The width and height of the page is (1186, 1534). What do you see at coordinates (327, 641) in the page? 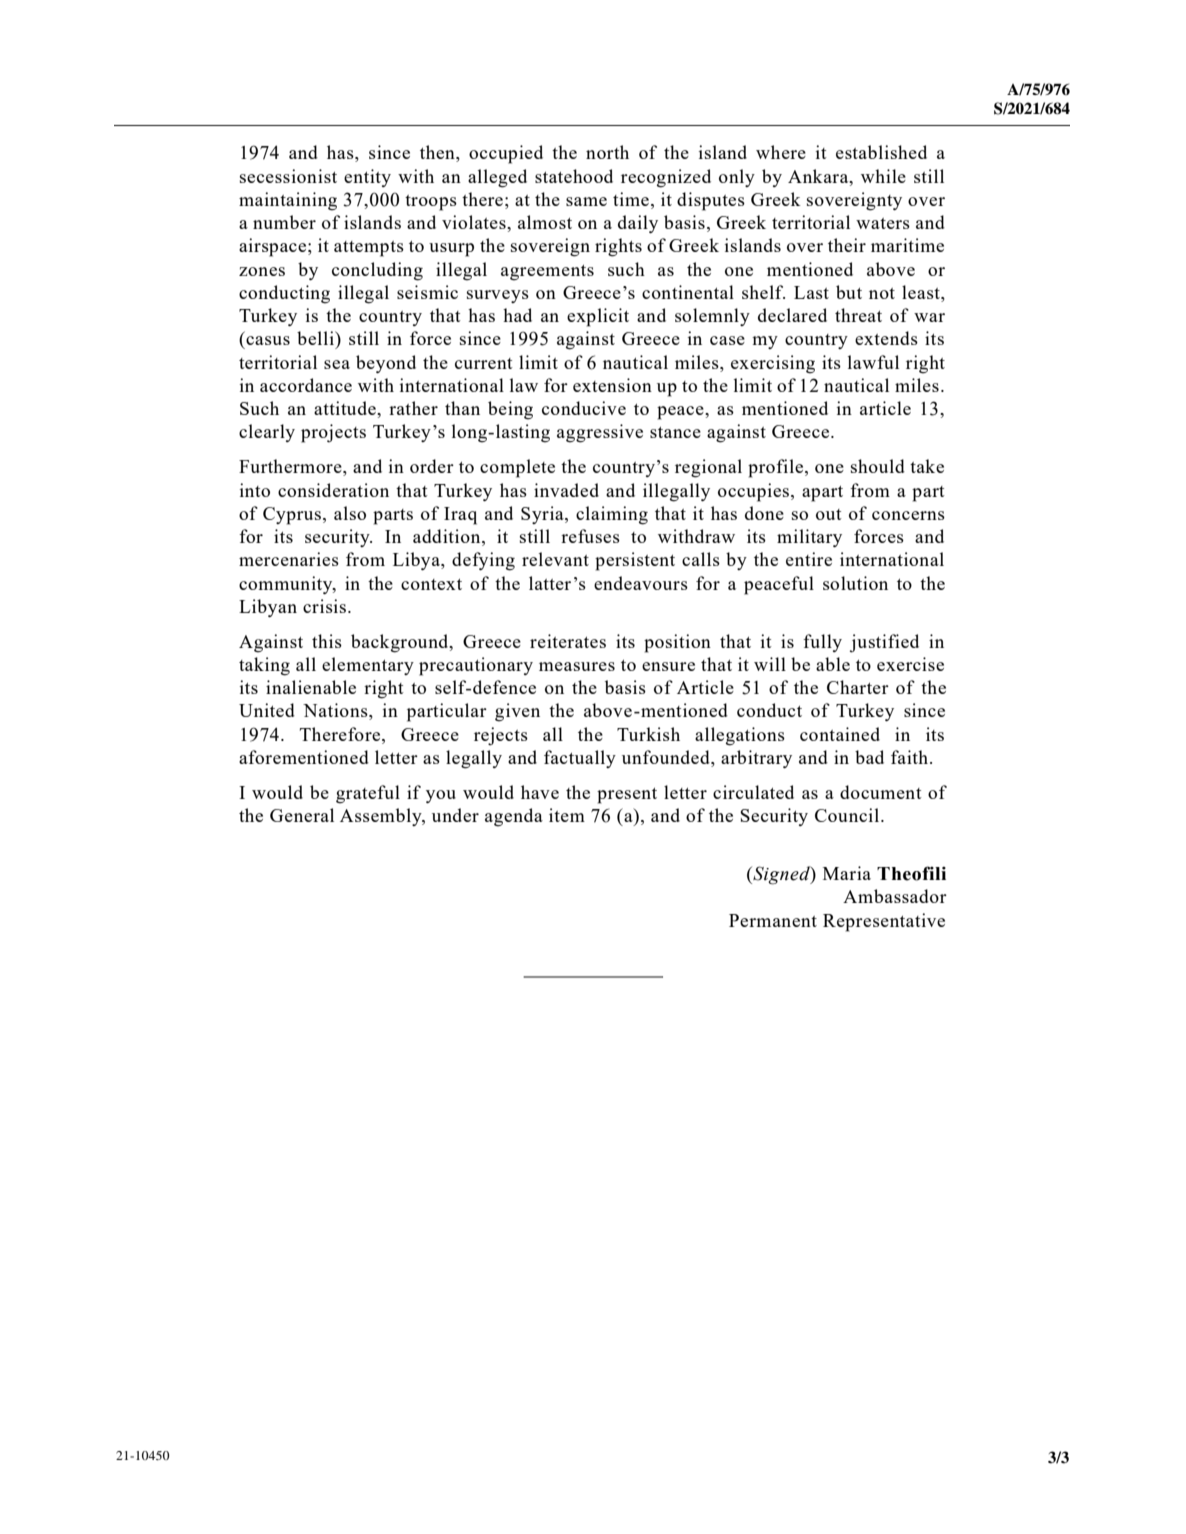
I see `this` at bounding box center [327, 641].
